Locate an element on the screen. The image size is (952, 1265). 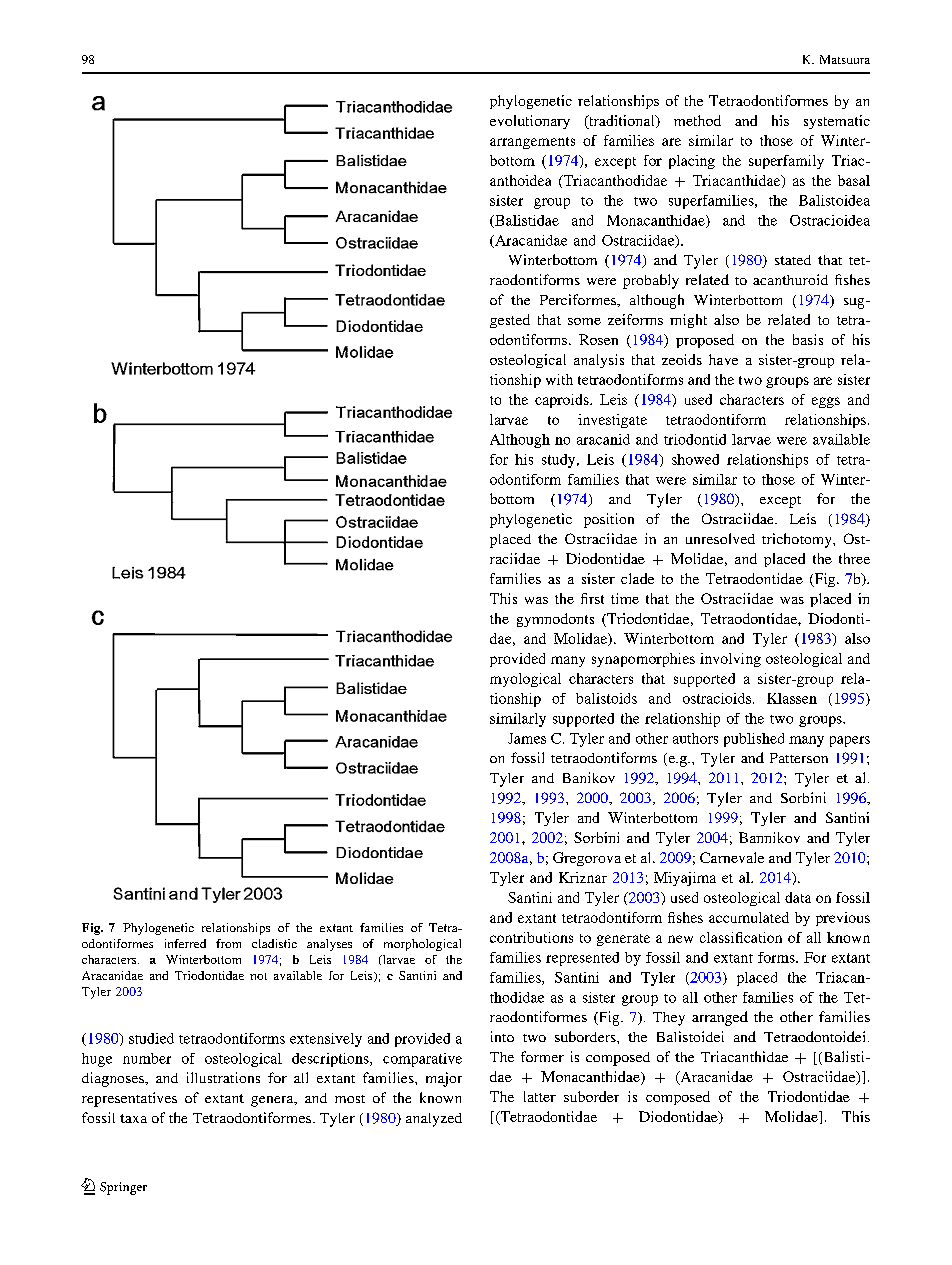
position is located at coordinates (609, 520).
